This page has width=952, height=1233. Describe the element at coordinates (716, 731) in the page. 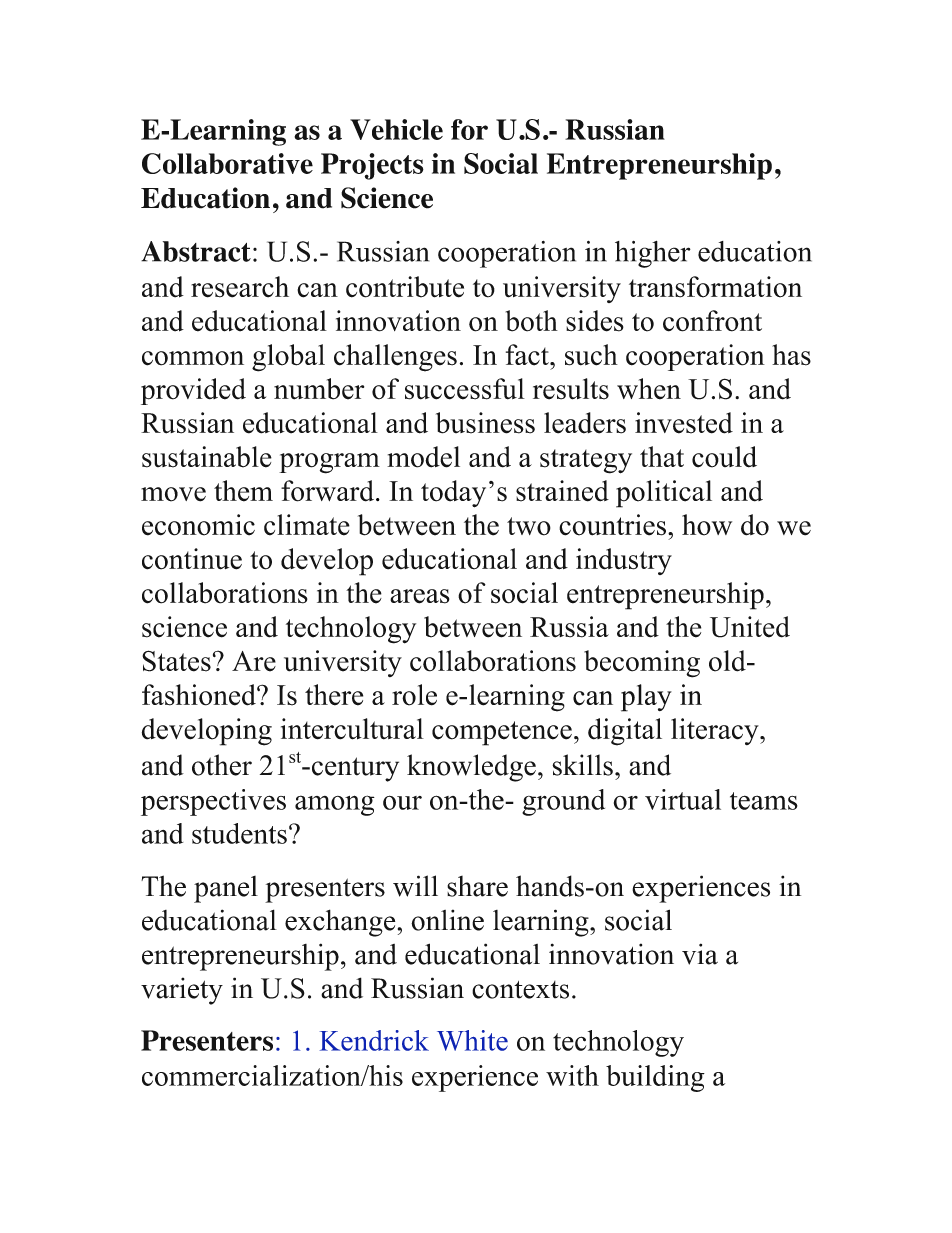

I see `literacy` at that location.
